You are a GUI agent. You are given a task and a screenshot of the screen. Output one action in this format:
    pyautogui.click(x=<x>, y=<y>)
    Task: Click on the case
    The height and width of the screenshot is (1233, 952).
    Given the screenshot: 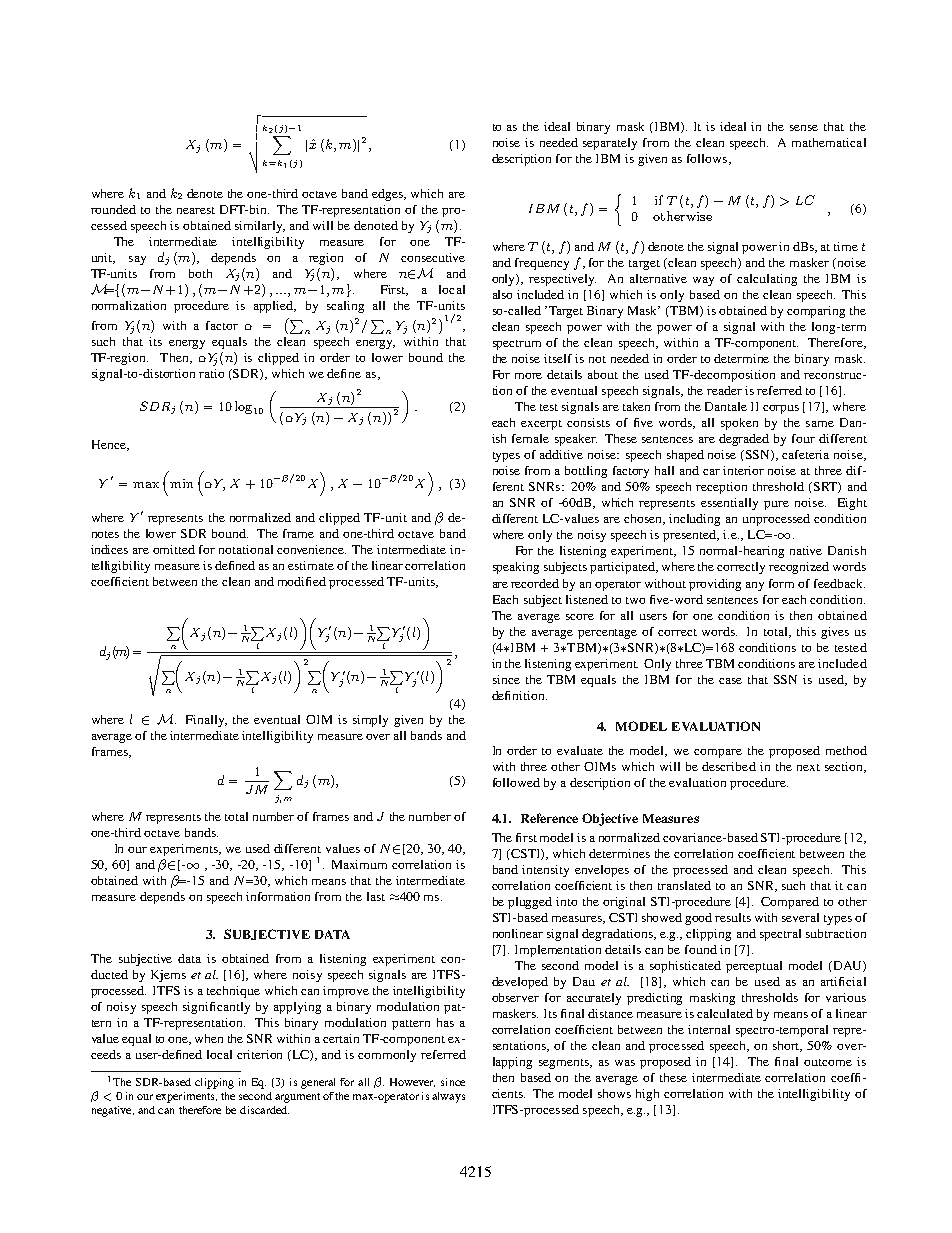 What is the action you would take?
    pyautogui.click(x=730, y=681)
